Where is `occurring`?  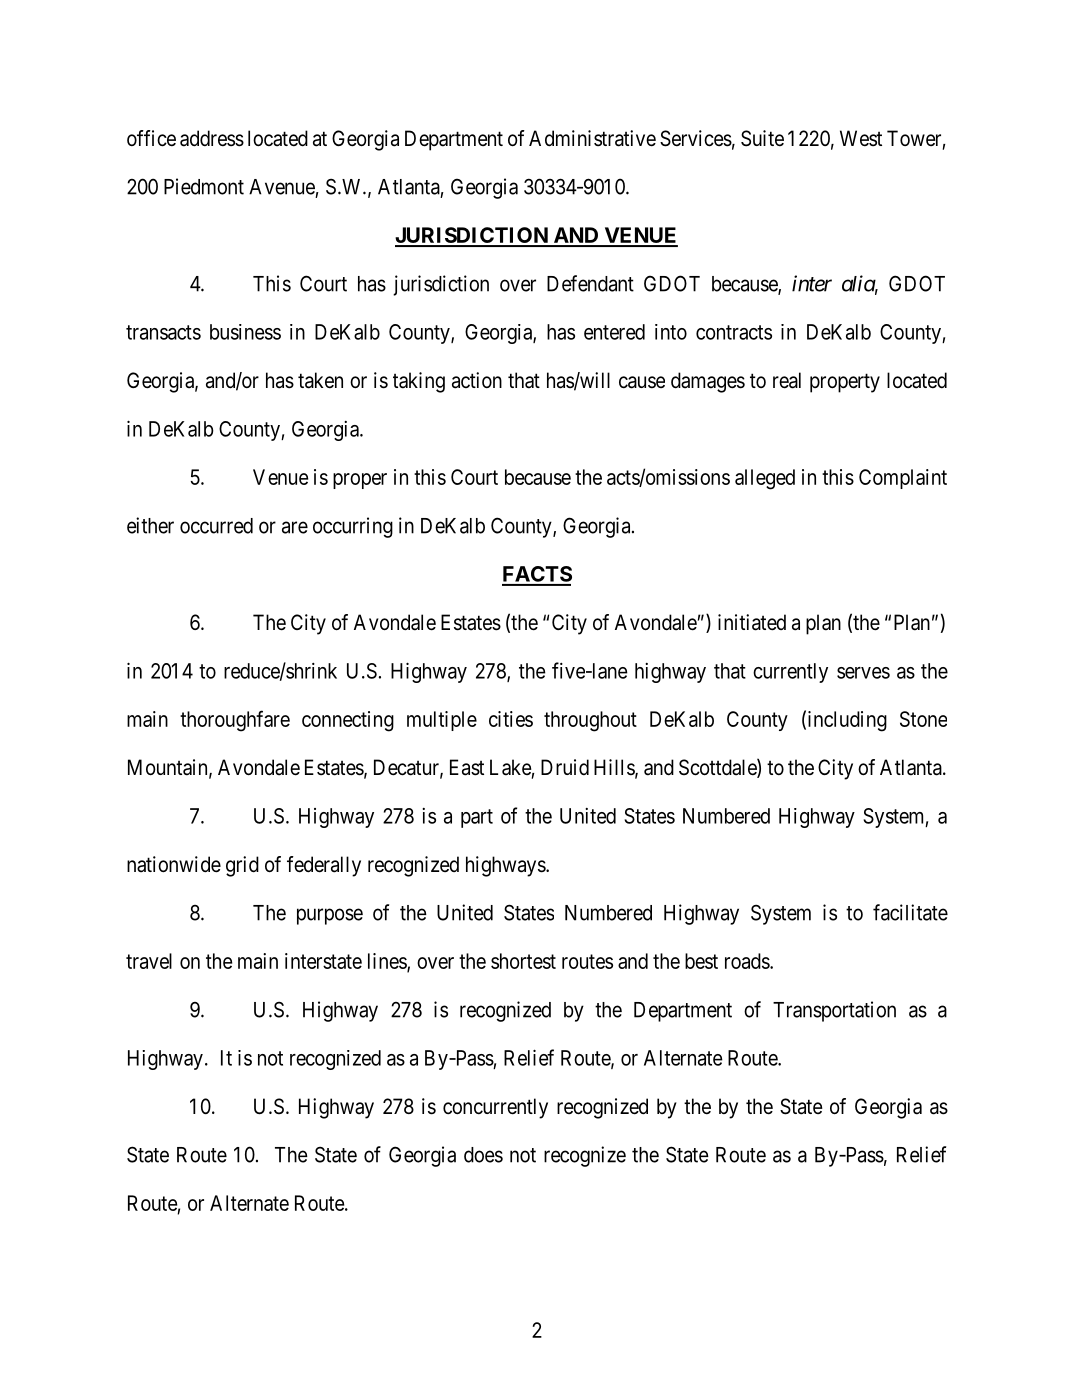
occurring is located at coordinates (353, 527).
